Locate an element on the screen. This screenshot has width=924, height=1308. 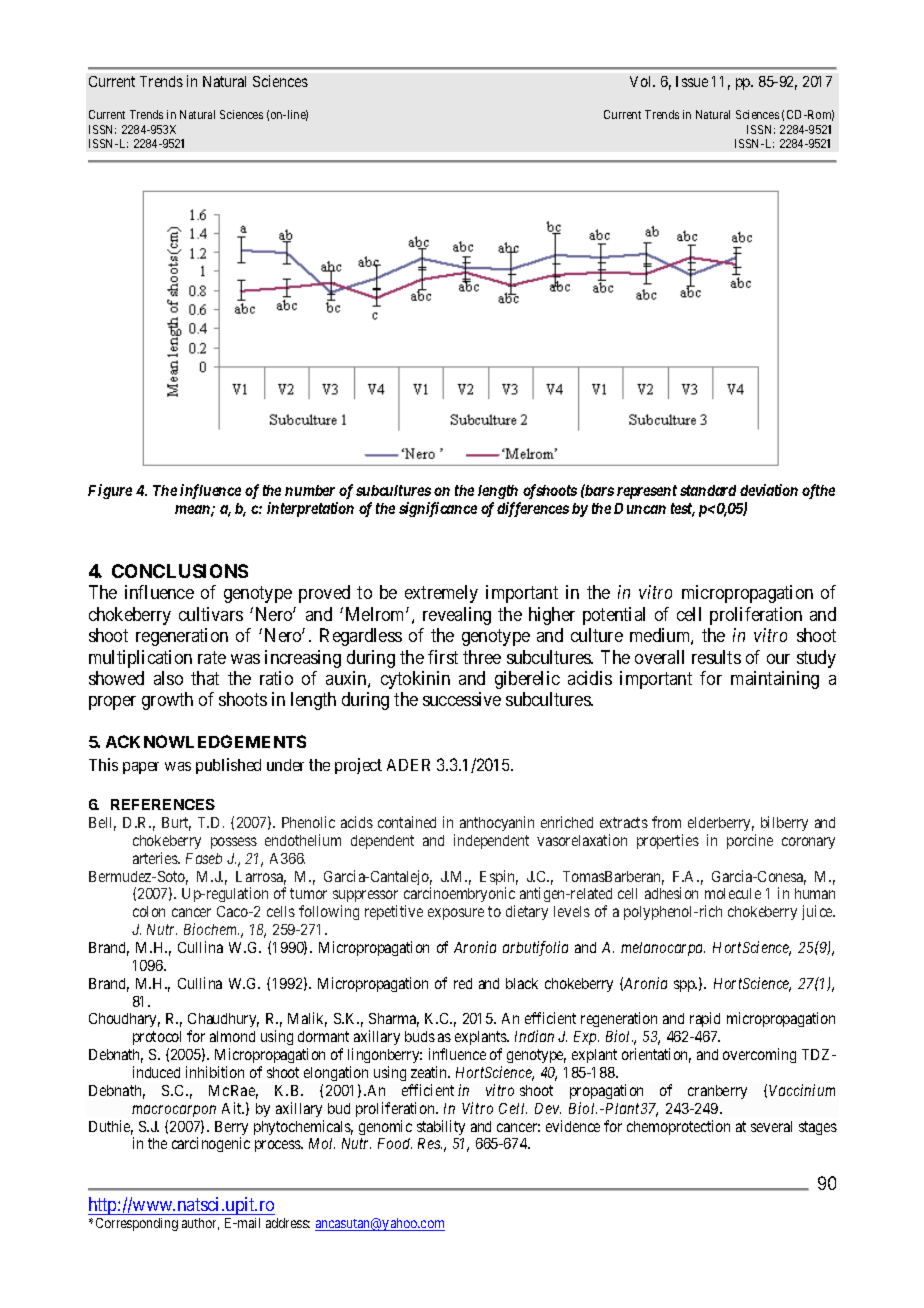
from is located at coordinates (666, 822).
